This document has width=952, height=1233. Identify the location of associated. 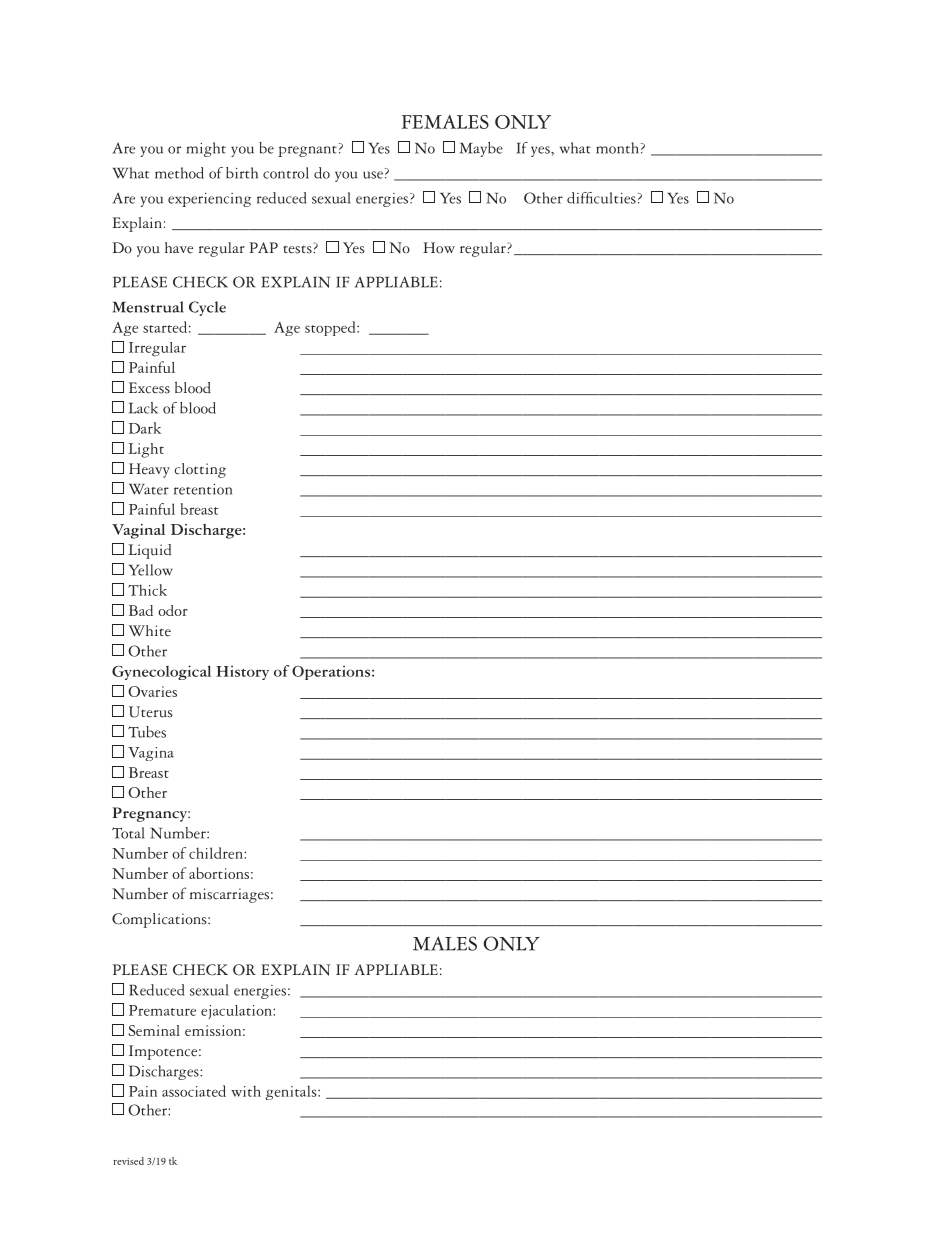
(194, 1091).
